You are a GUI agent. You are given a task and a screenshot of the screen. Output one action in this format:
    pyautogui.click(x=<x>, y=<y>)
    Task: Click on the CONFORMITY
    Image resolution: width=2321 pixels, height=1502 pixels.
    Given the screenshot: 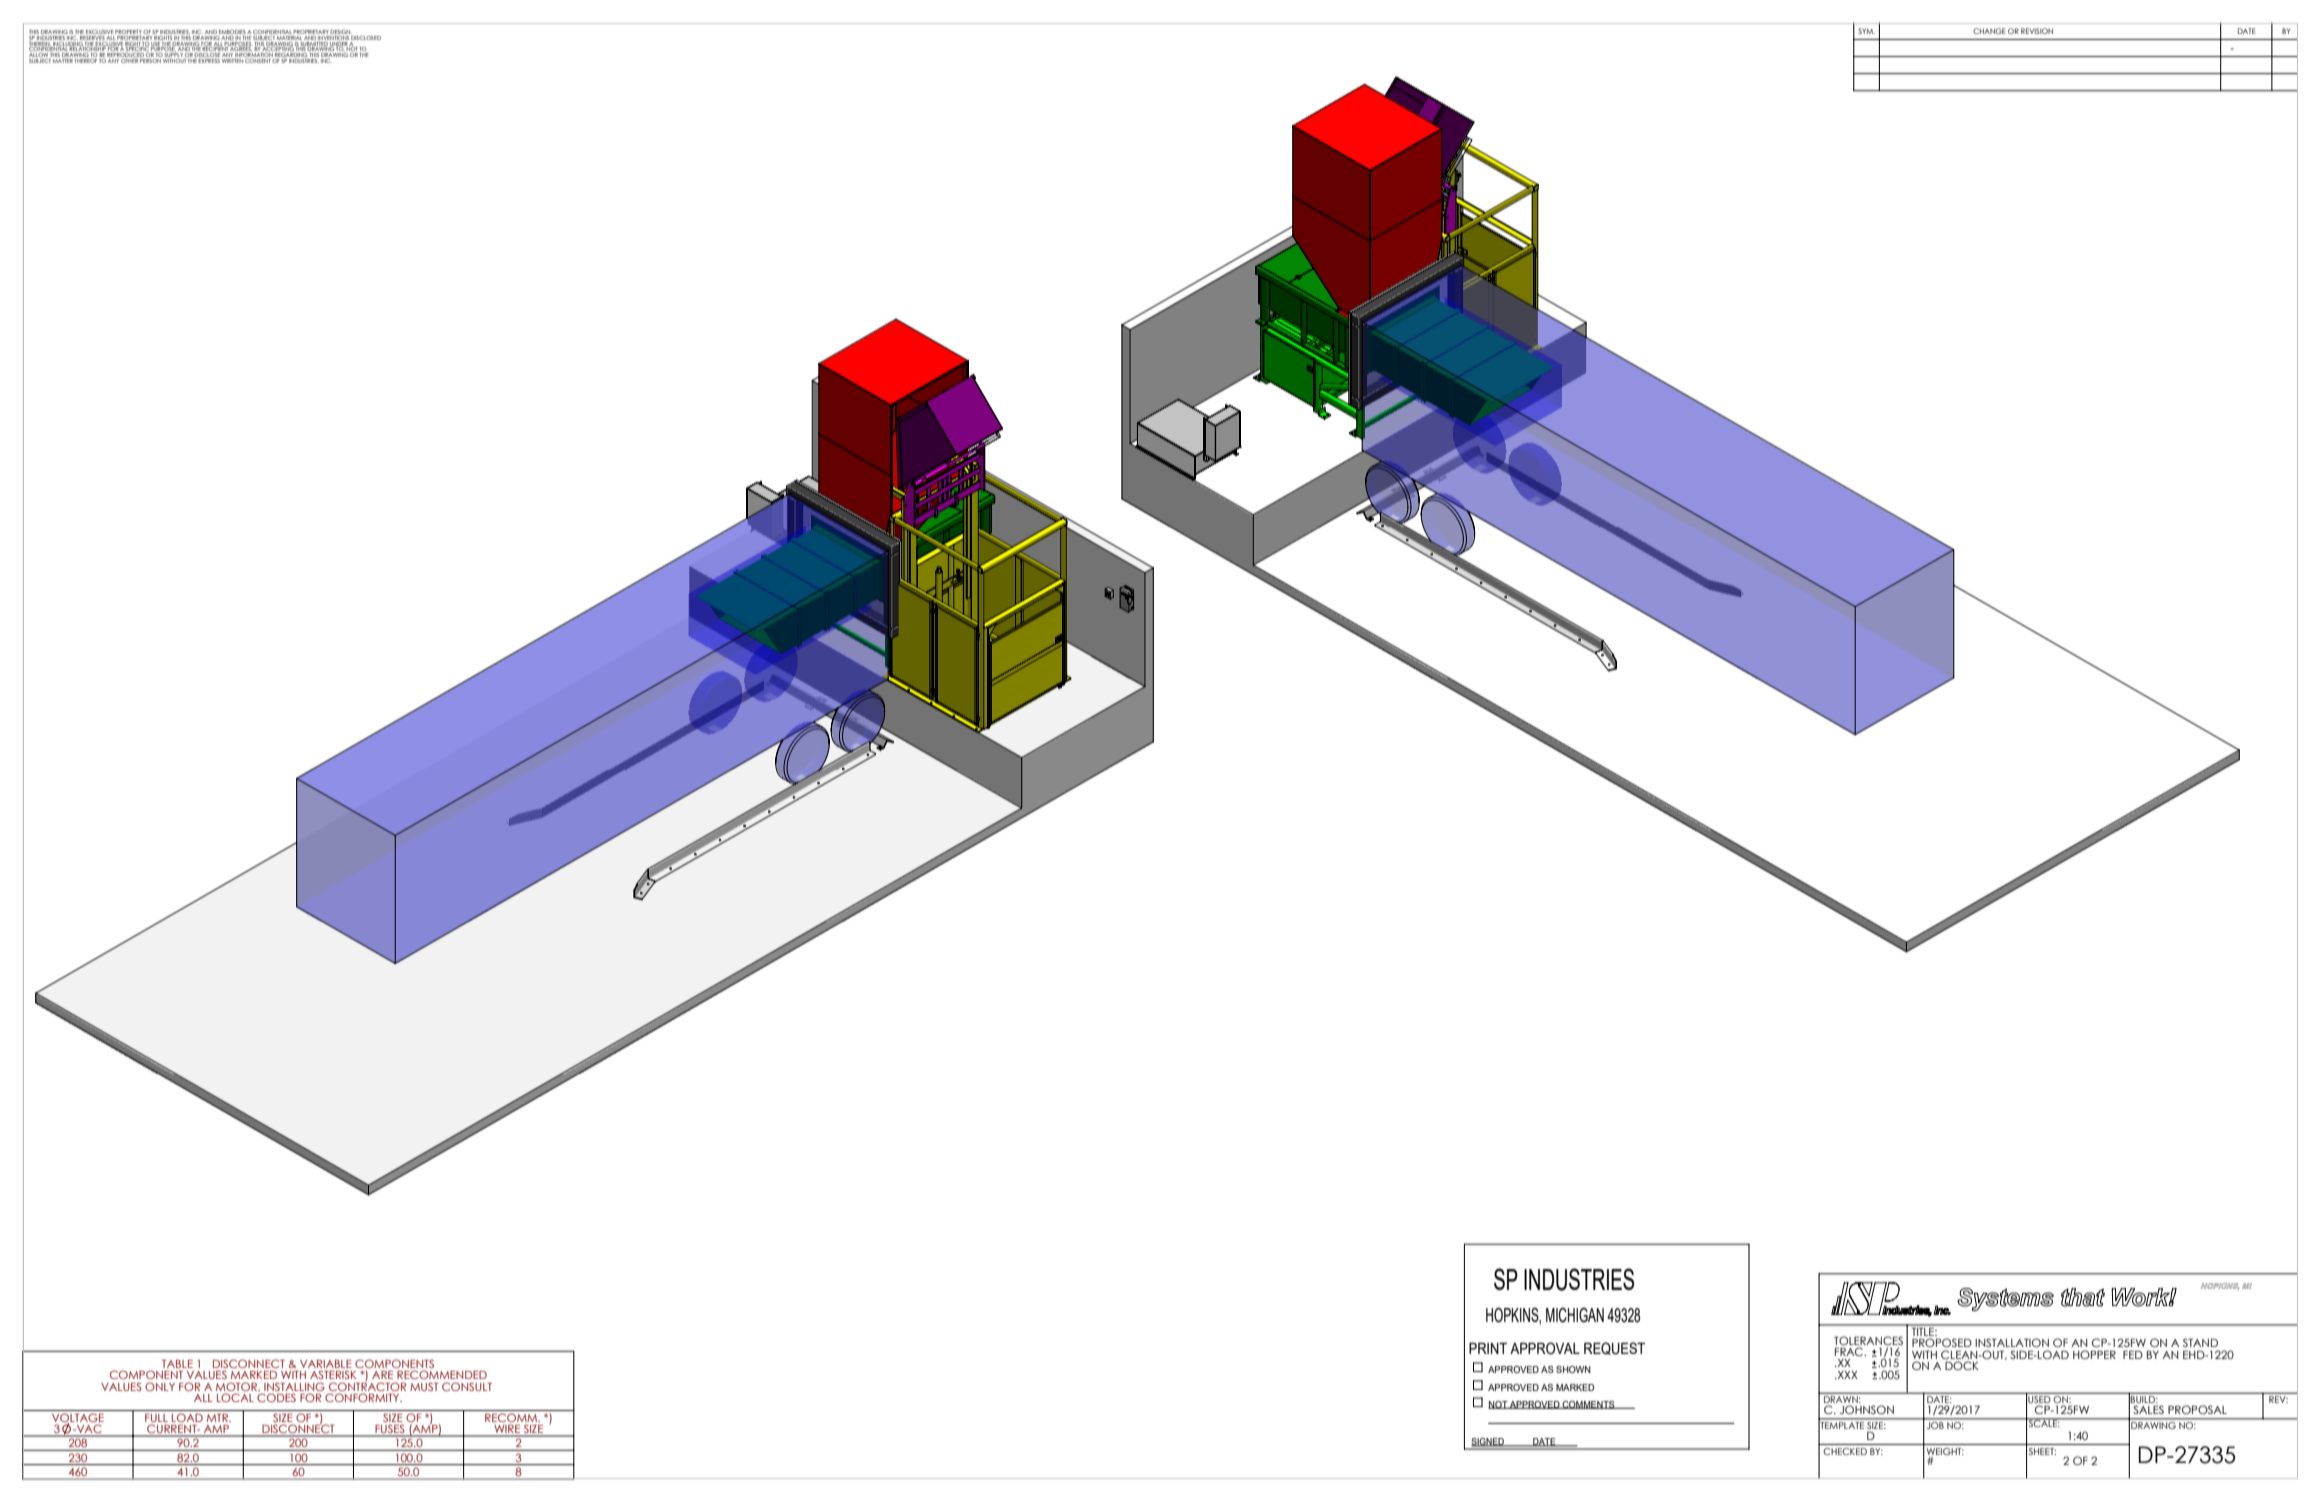 What is the action you would take?
    pyautogui.click(x=363, y=1397)
